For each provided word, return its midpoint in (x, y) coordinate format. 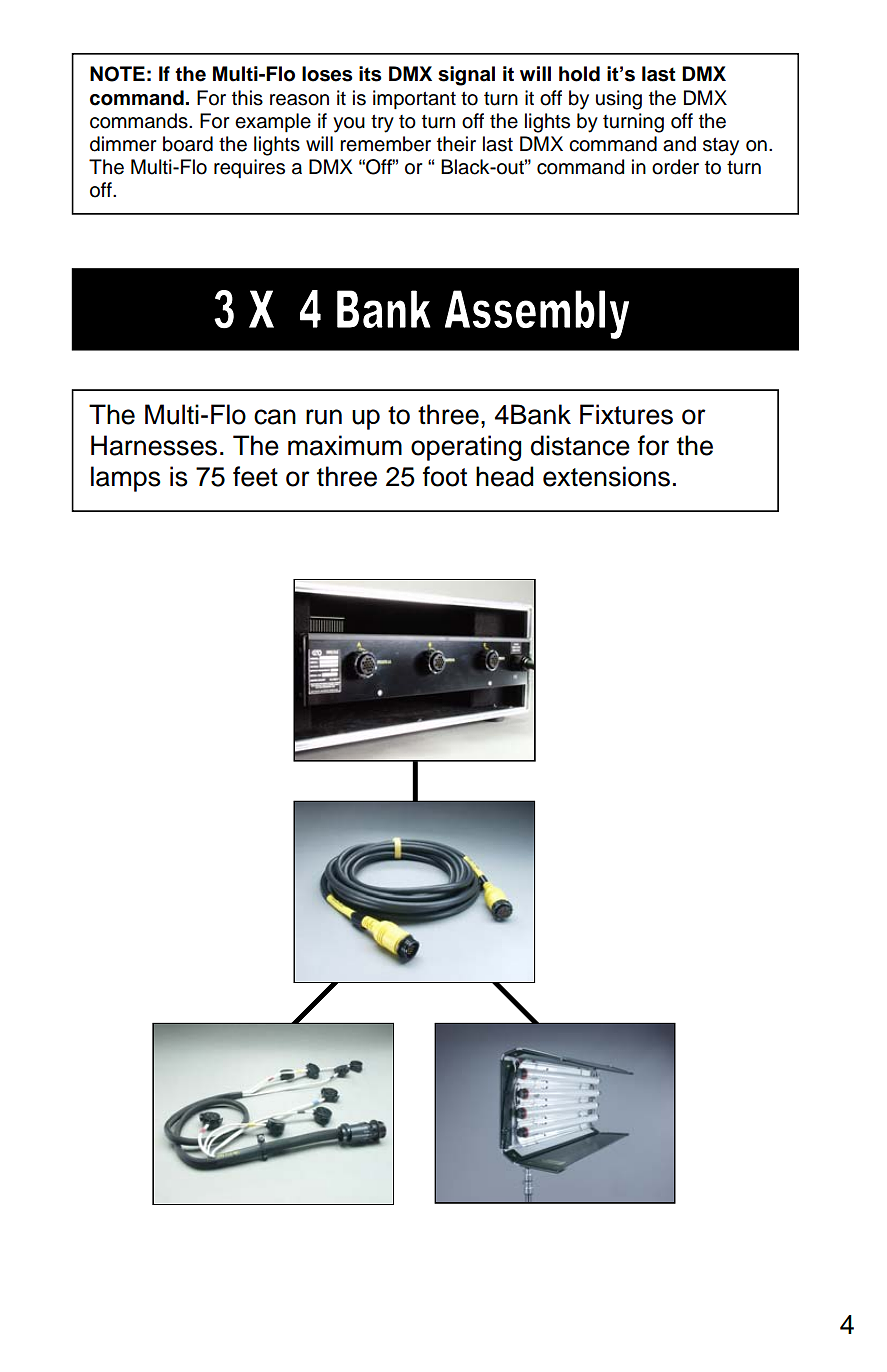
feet (255, 476)
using (619, 100)
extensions (606, 476)
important (414, 99)
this (247, 98)
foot (445, 476)
